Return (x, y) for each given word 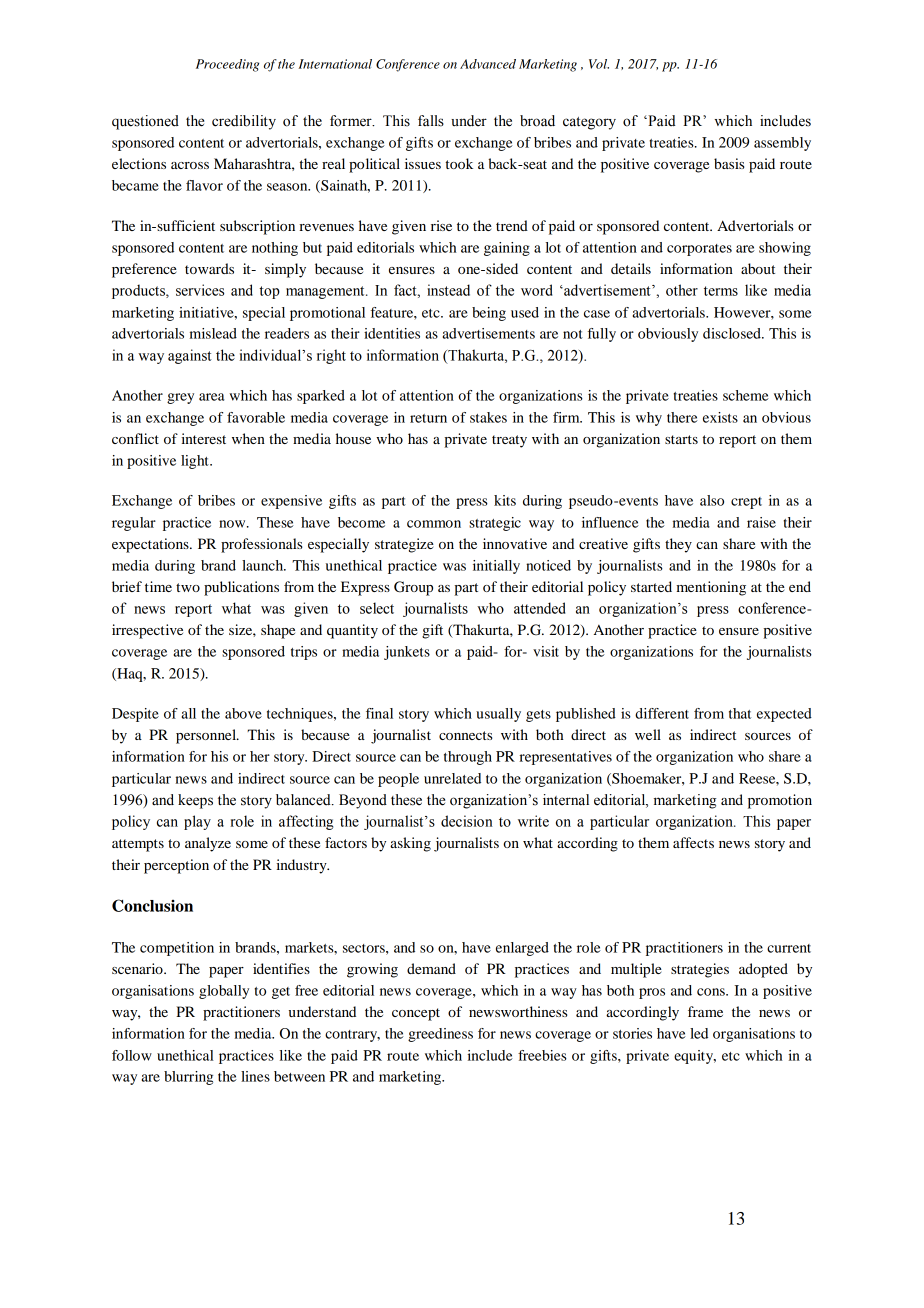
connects (466, 735)
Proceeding (227, 65)
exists (720, 417)
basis (729, 163)
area (212, 397)
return (428, 418)
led (699, 1033)
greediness (440, 1035)
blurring (188, 1078)
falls (431, 121)
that (740, 713)
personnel (207, 736)
